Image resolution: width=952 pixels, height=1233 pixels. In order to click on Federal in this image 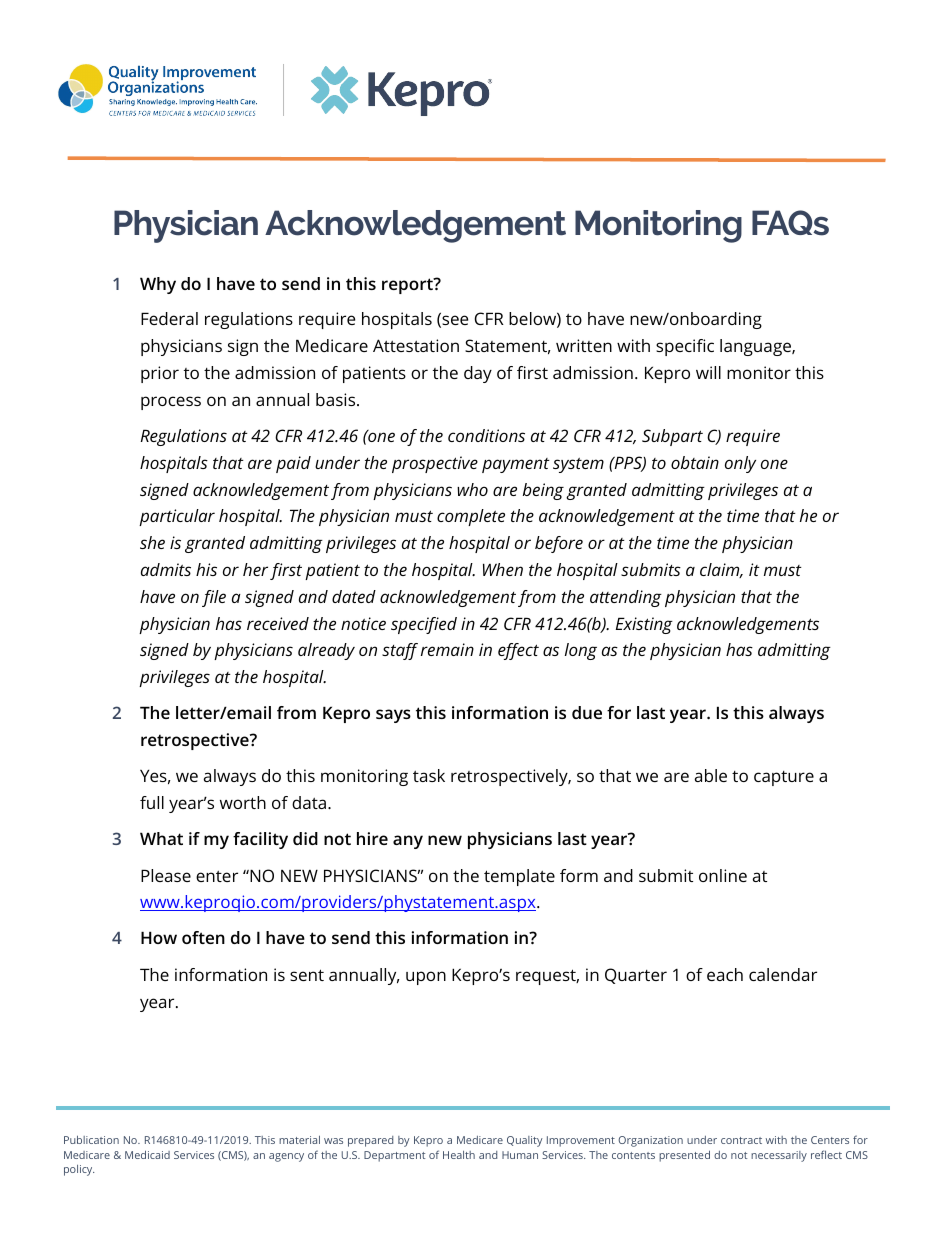, I will do `click(169, 318)`.
